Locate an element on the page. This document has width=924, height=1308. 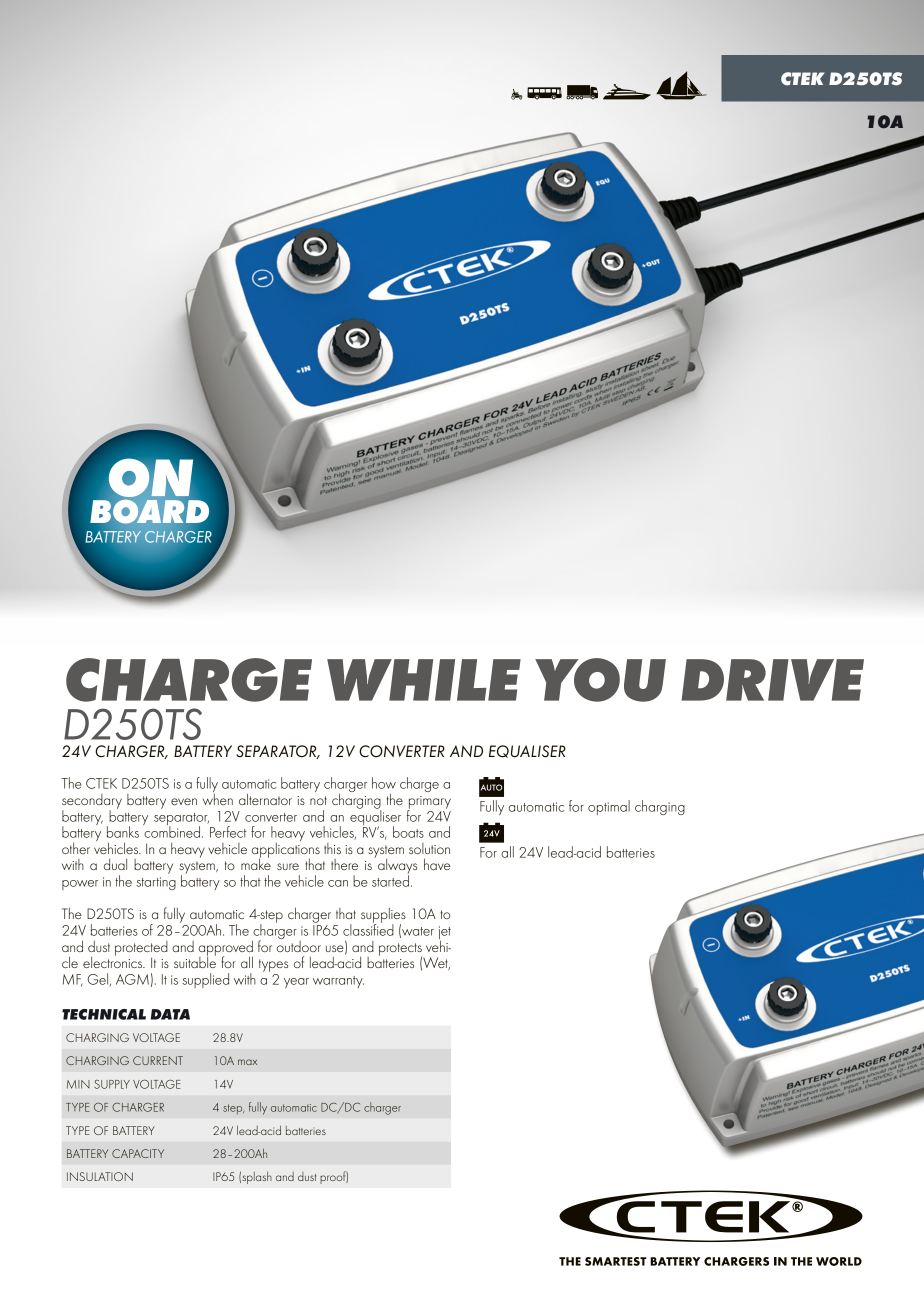
CAPACITY is located at coordinates (138, 1153).
